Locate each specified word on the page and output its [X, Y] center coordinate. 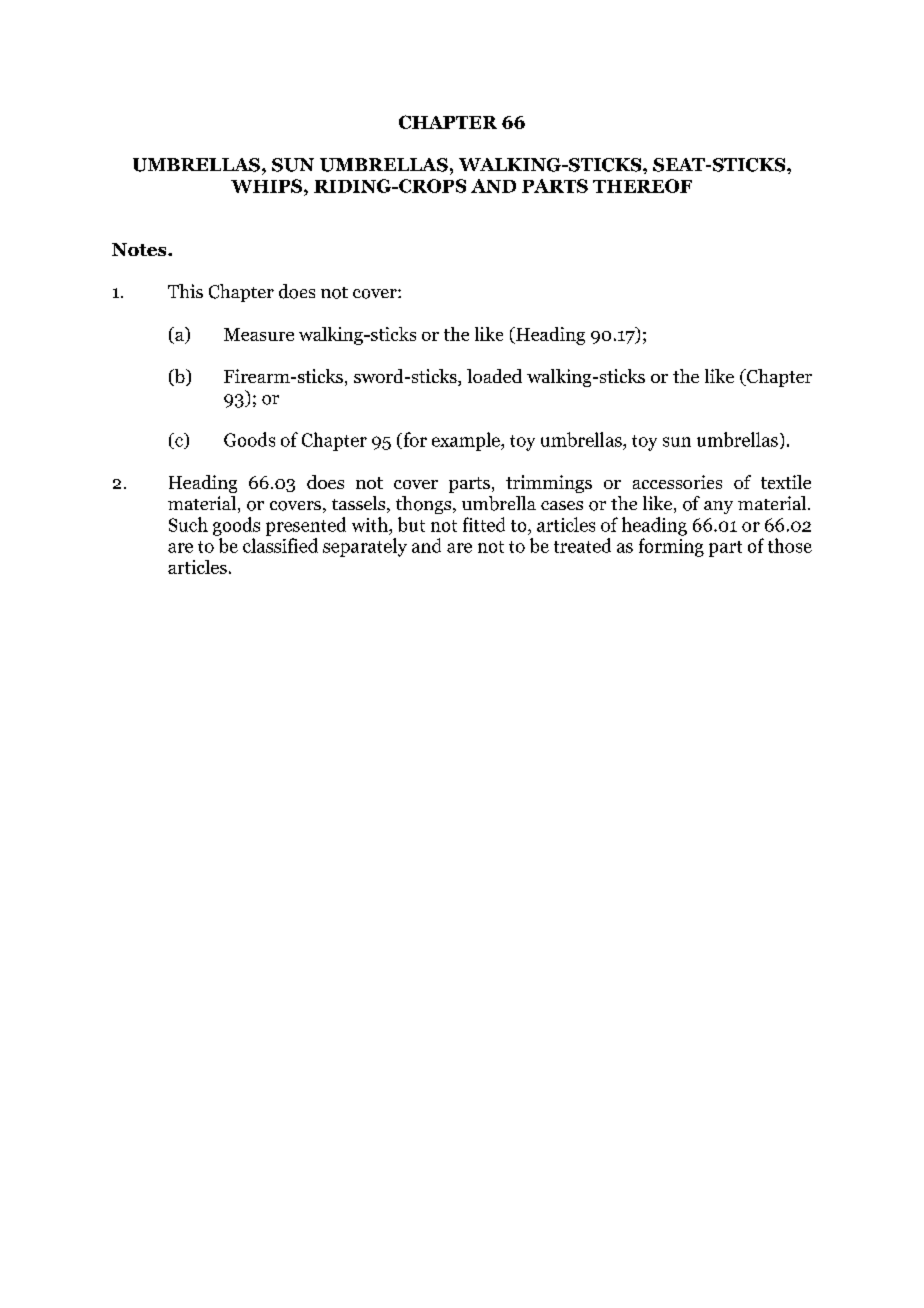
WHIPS [268, 186]
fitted [484, 524]
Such [188, 524]
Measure [259, 334]
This [185, 291]
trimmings [549, 484]
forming [671, 547]
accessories [677, 482]
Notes [140, 249]
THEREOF [642, 186]
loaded [494, 376]
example [467, 441]
